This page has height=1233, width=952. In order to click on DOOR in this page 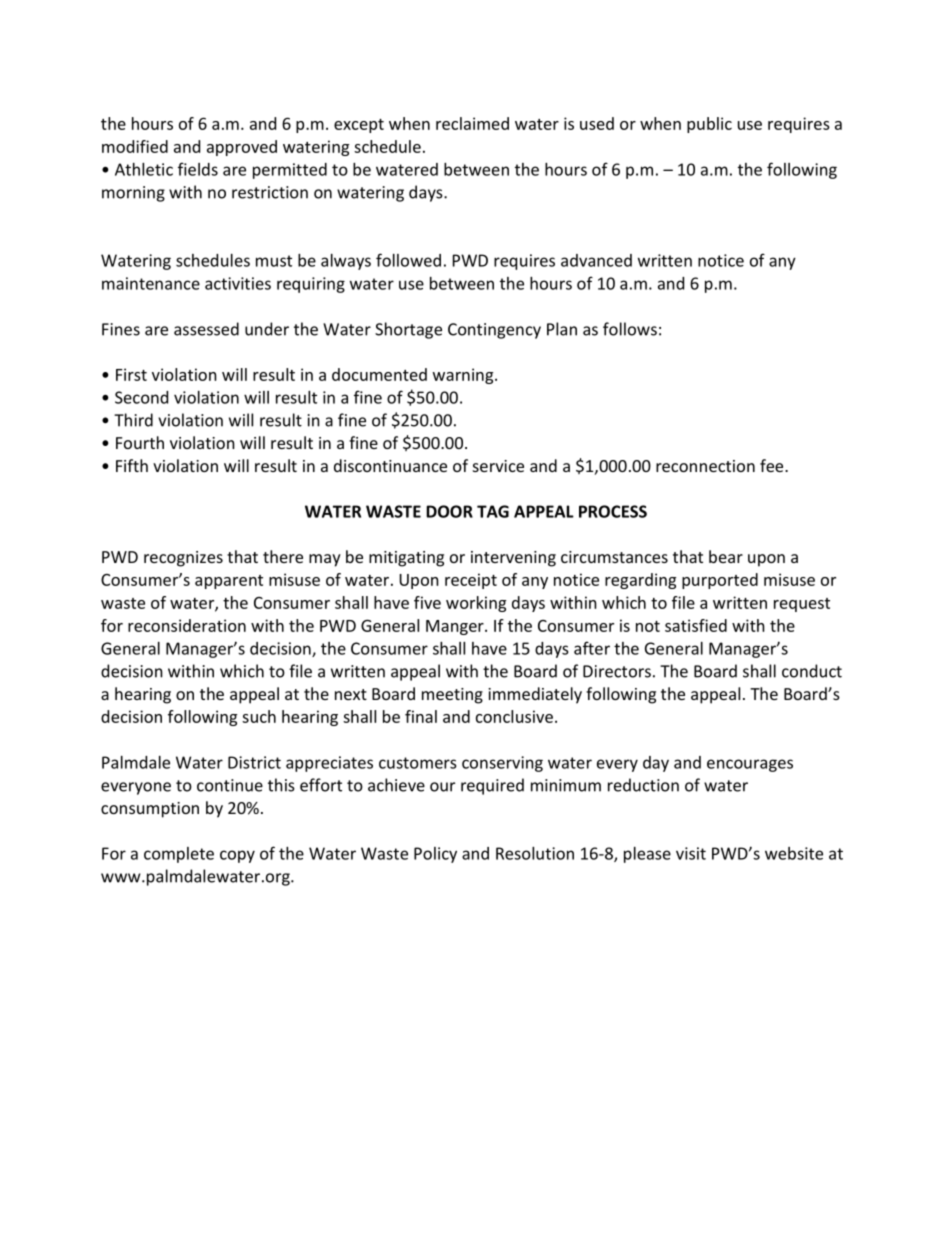, I will do `click(449, 511)`.
